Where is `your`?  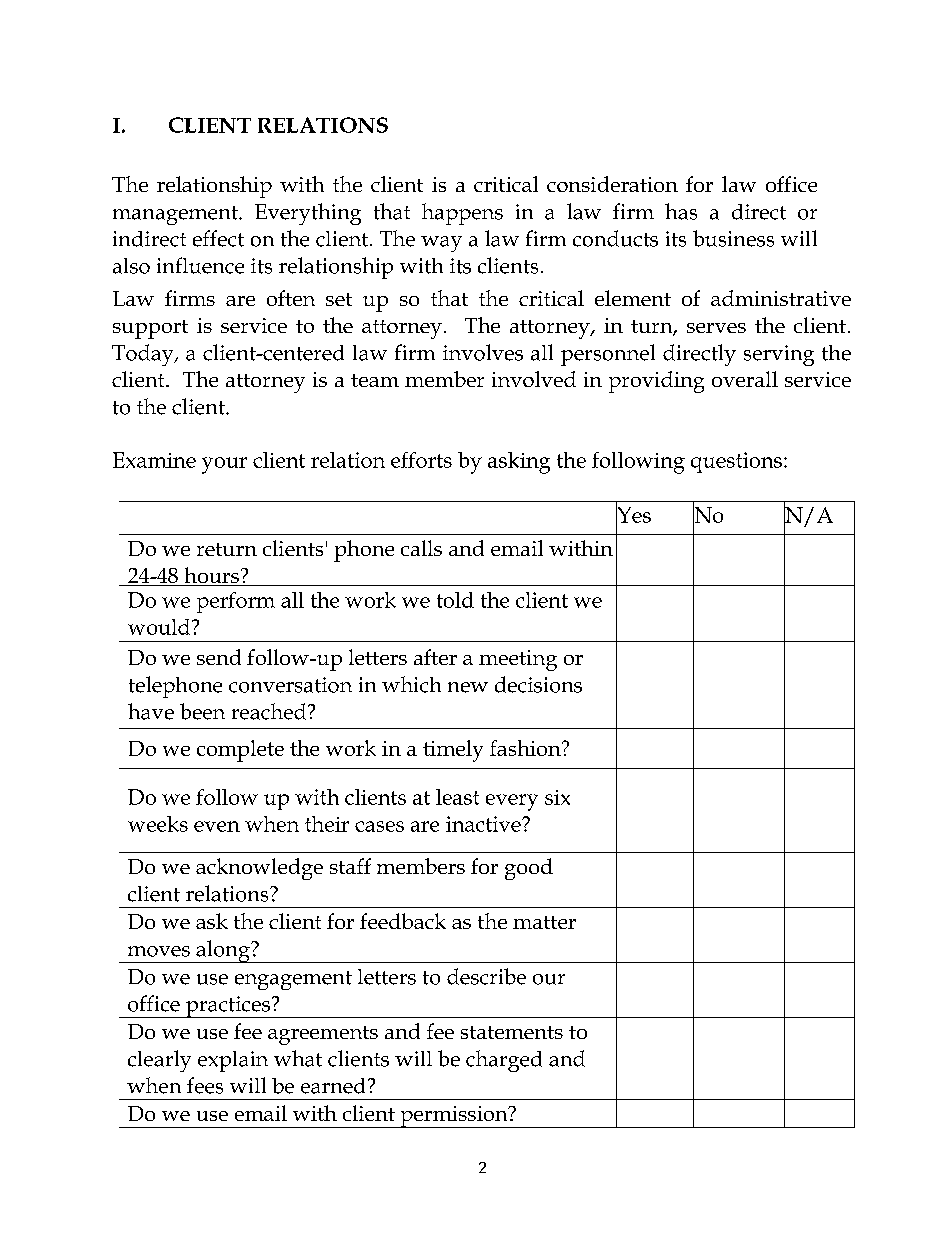 your is located at coordinates (224, 465).
